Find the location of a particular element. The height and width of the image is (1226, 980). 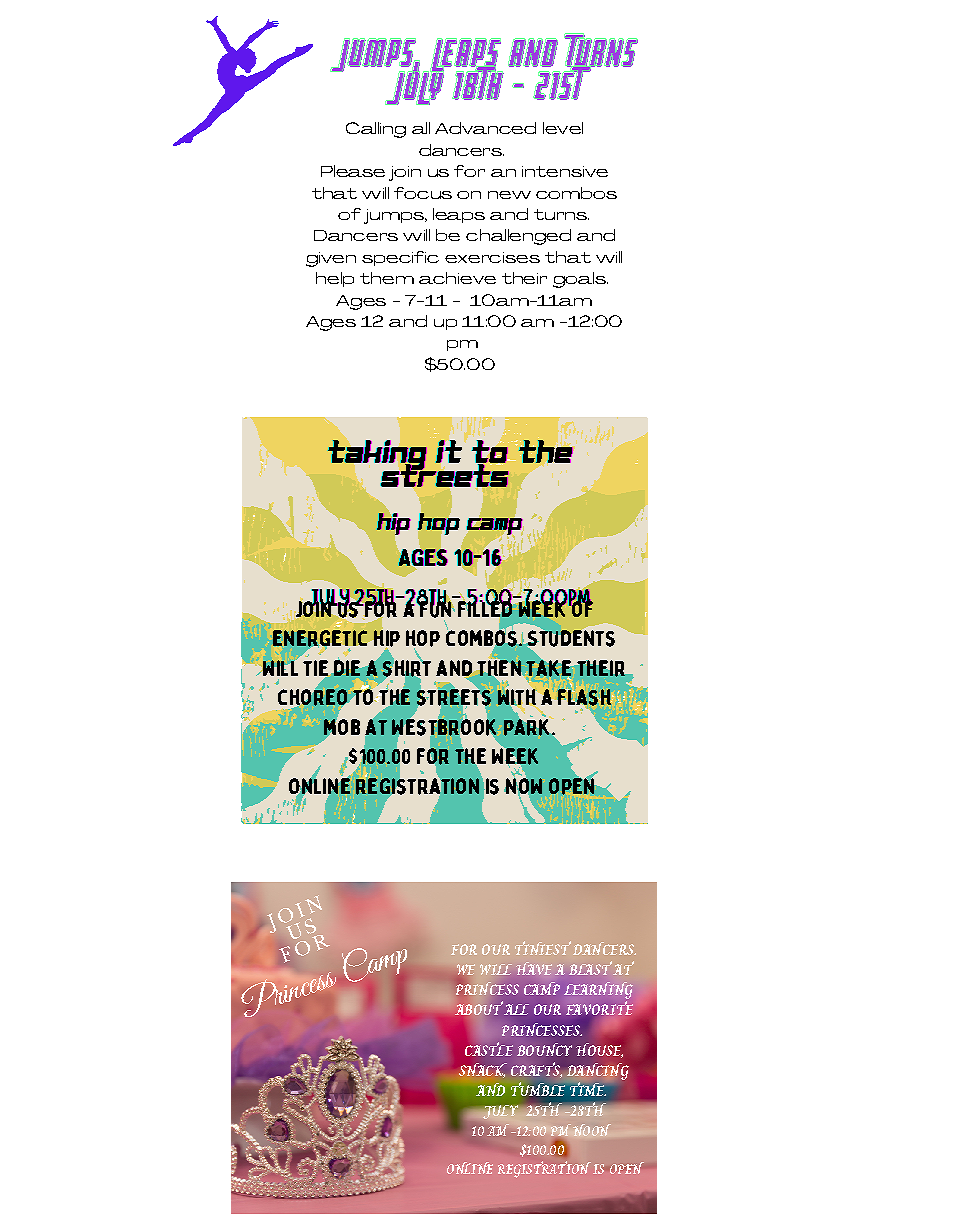

Advanced is located at coordinates (485, 128).
